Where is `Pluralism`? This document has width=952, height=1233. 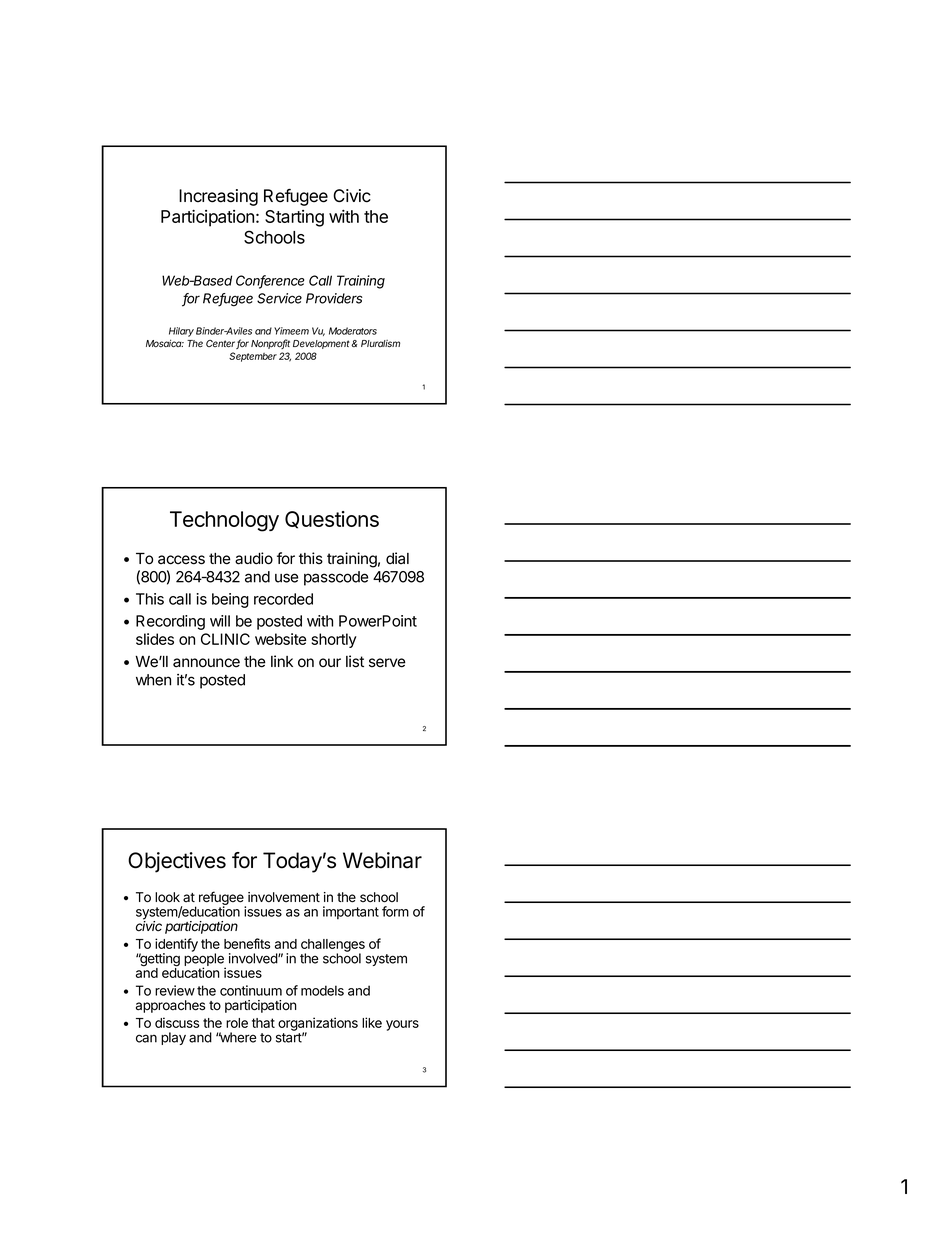
Pluralism is located at coordinates (380, 343).
